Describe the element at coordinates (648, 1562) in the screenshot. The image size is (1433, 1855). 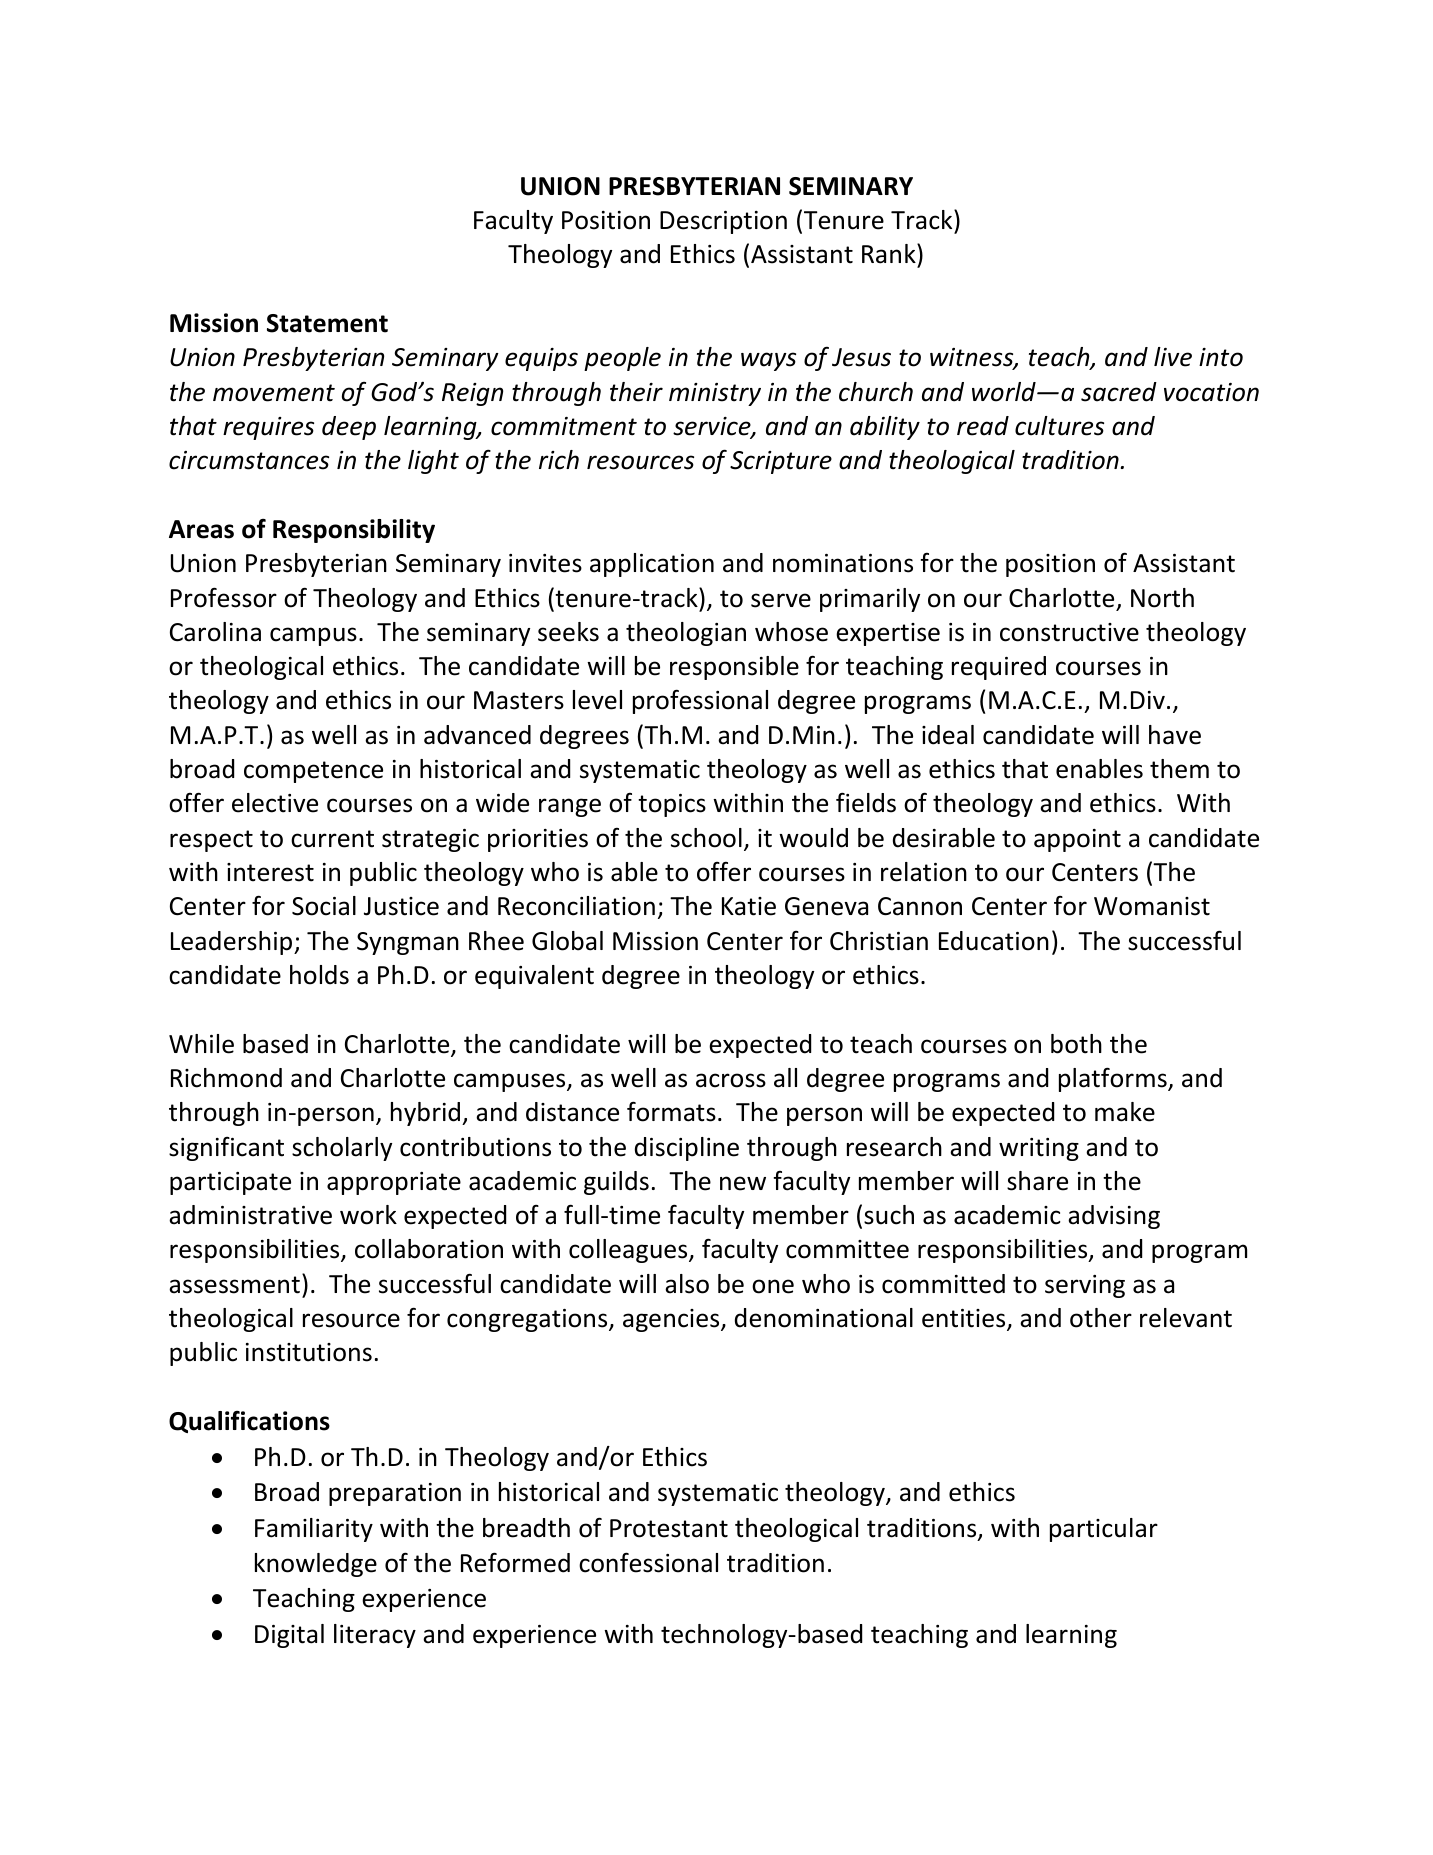
I see `confessional` at that location.
